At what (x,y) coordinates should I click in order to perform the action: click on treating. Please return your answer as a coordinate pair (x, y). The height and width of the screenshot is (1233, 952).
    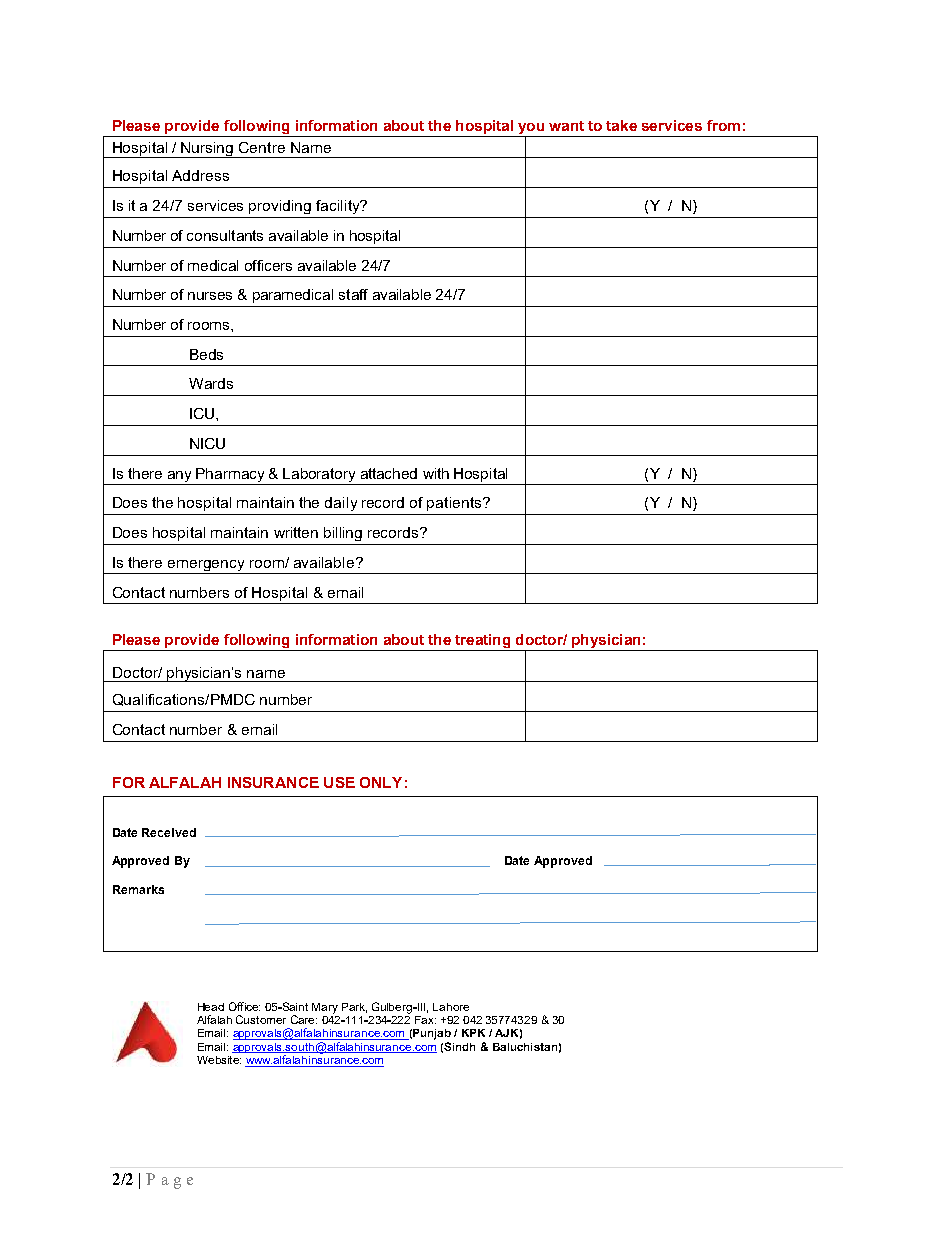
    Looking at the image, I should click on (483, 642).
